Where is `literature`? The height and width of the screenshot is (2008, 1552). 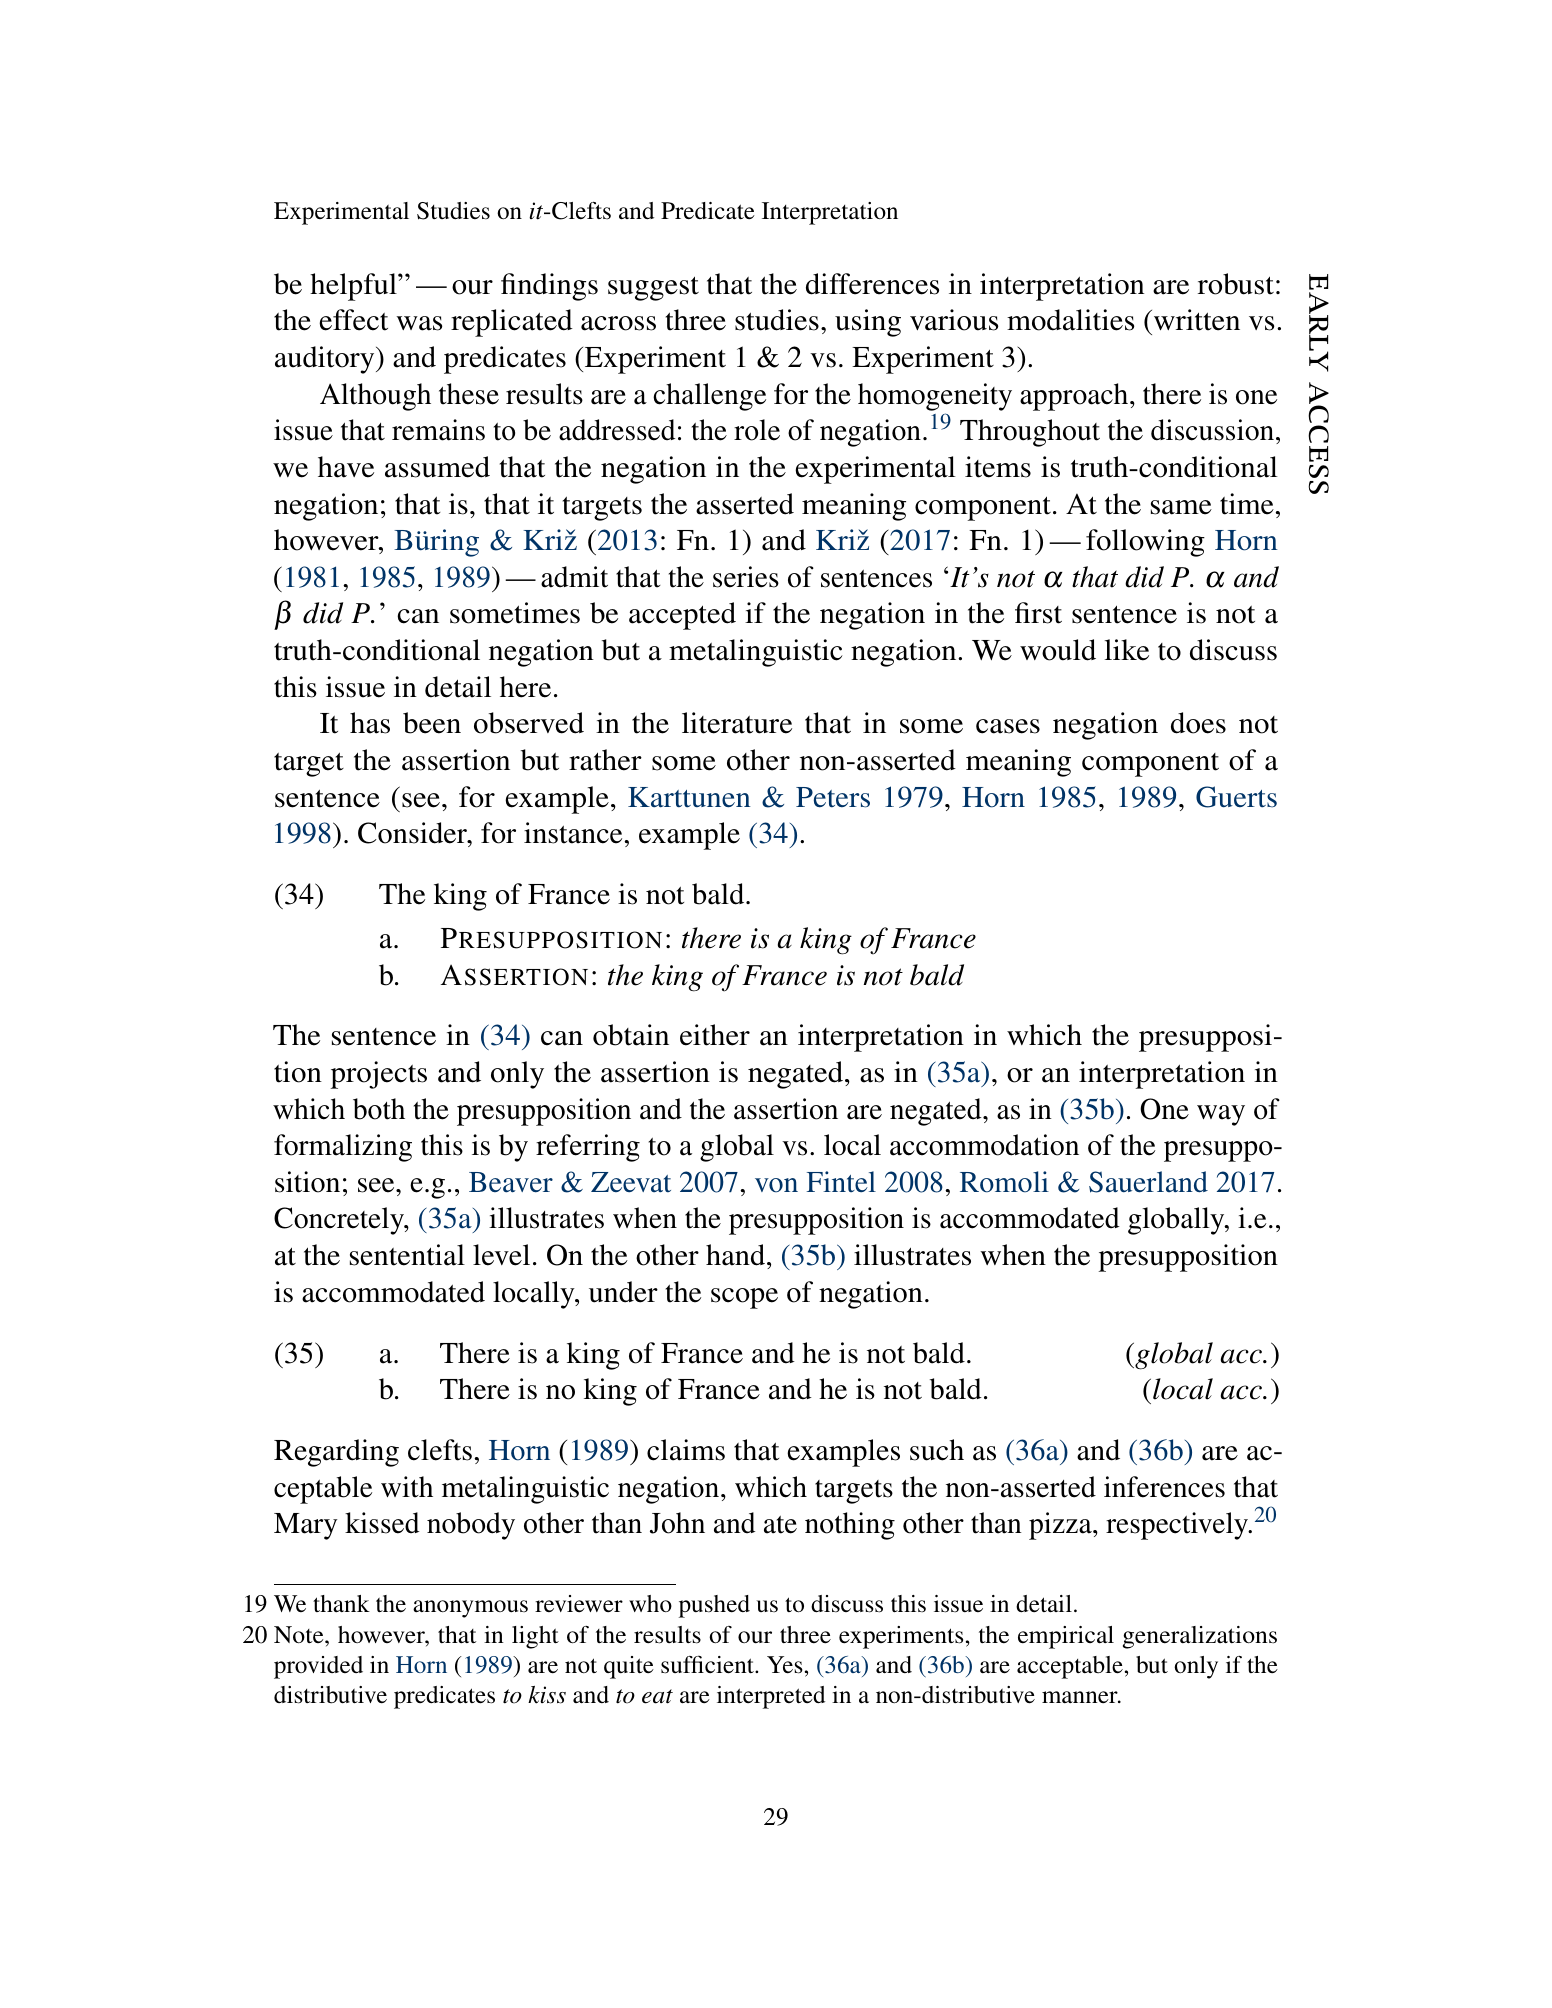 literature is located at coordinates (737, 723).
